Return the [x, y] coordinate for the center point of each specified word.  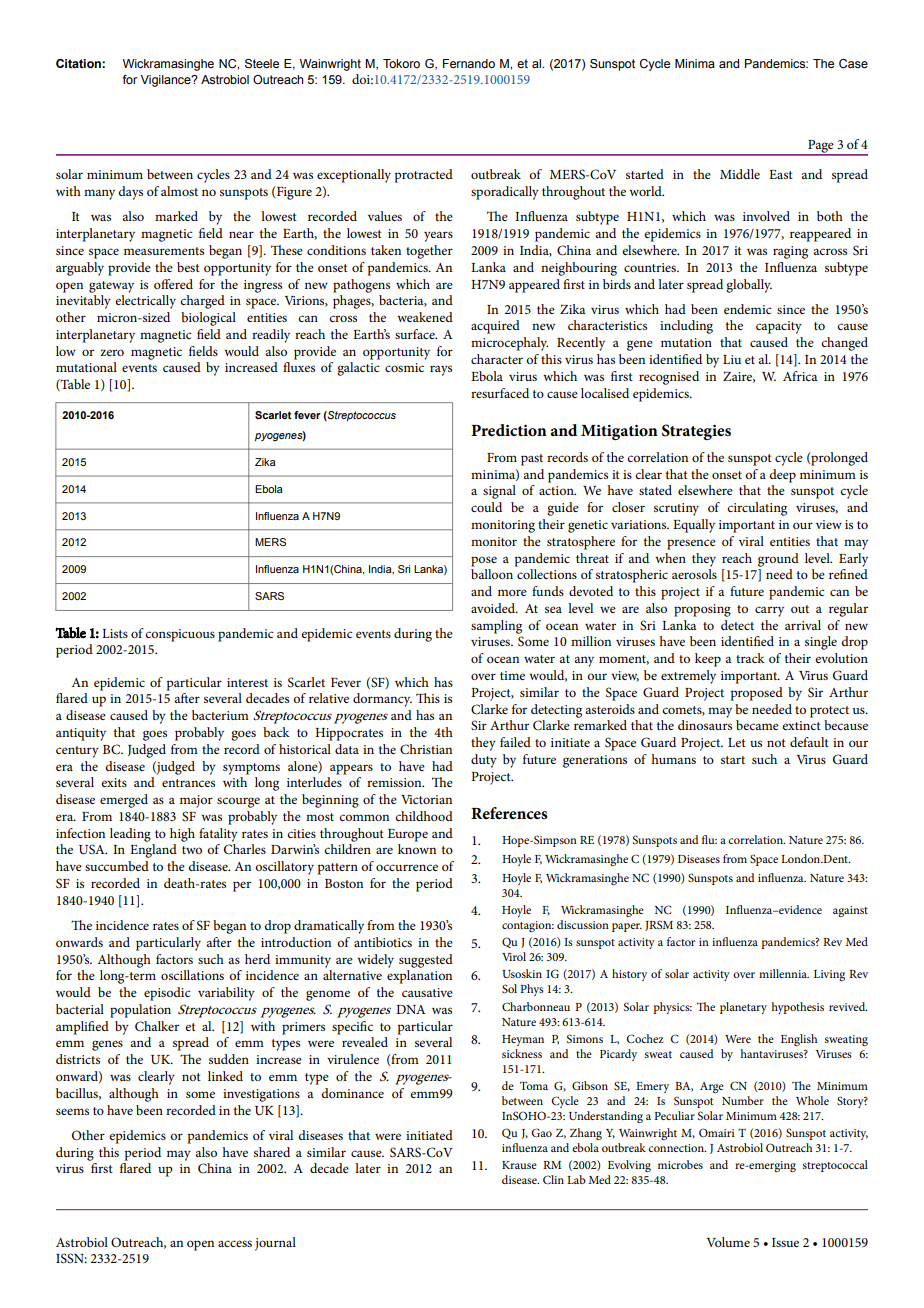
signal [499, 492]
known [417, 849]
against [850, 911]
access [235, 1243]
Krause [519, 1165]
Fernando [469, 63]
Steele [262, 64]
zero [112, 352]
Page [821, 147]
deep [782, 476]
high [182, 835]
